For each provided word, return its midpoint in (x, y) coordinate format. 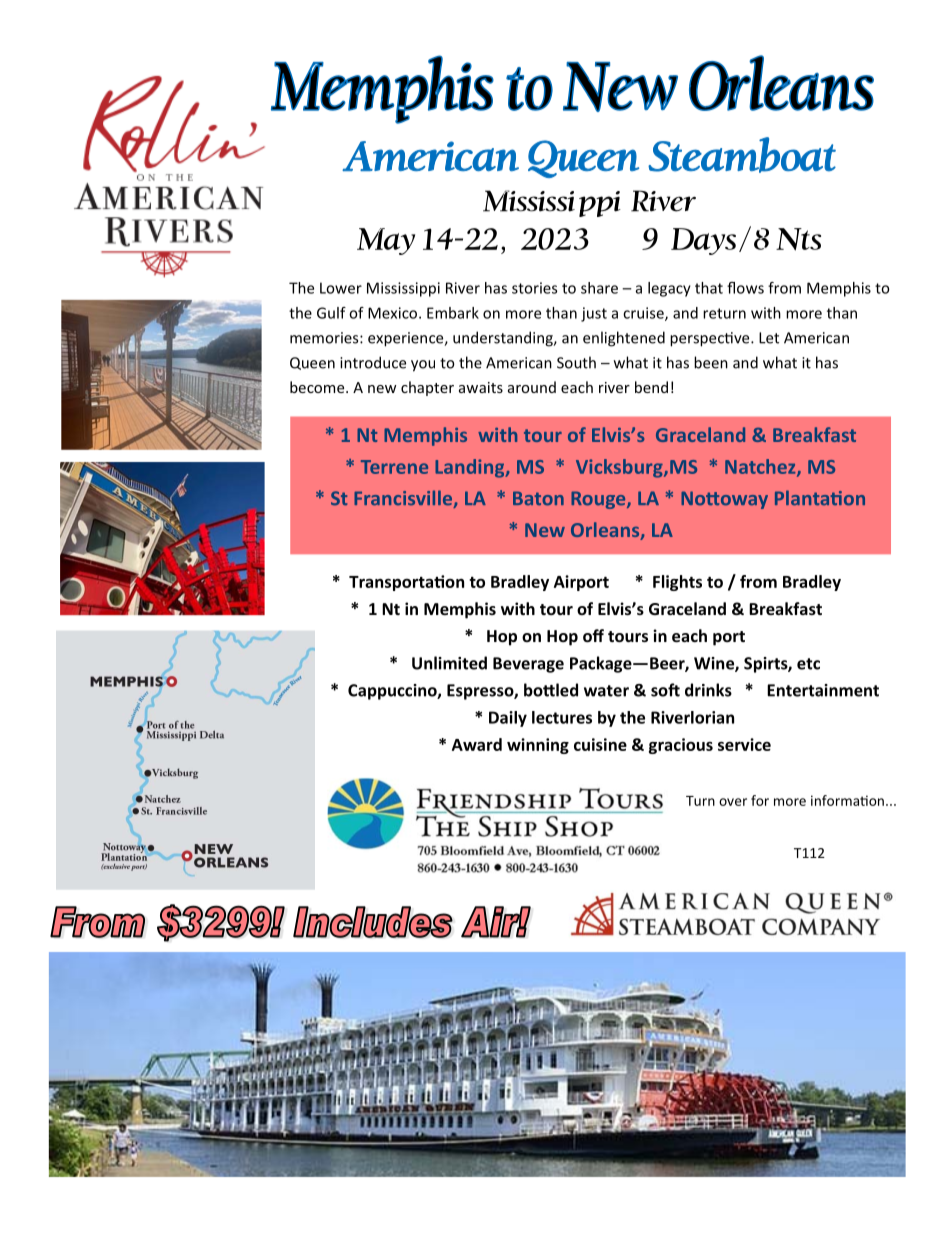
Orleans (606, 531)
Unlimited (449, 663)
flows (745, 288)
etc (808, 664)
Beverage (528, 665)
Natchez (761, 467)
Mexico (394, 313)
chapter (427, 388)
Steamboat (742, 155)
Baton (538, 498)
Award (477, 744)
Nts (798, 239)
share (599, 288)
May (386, 241)
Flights (677, 583)
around (532, 387)
